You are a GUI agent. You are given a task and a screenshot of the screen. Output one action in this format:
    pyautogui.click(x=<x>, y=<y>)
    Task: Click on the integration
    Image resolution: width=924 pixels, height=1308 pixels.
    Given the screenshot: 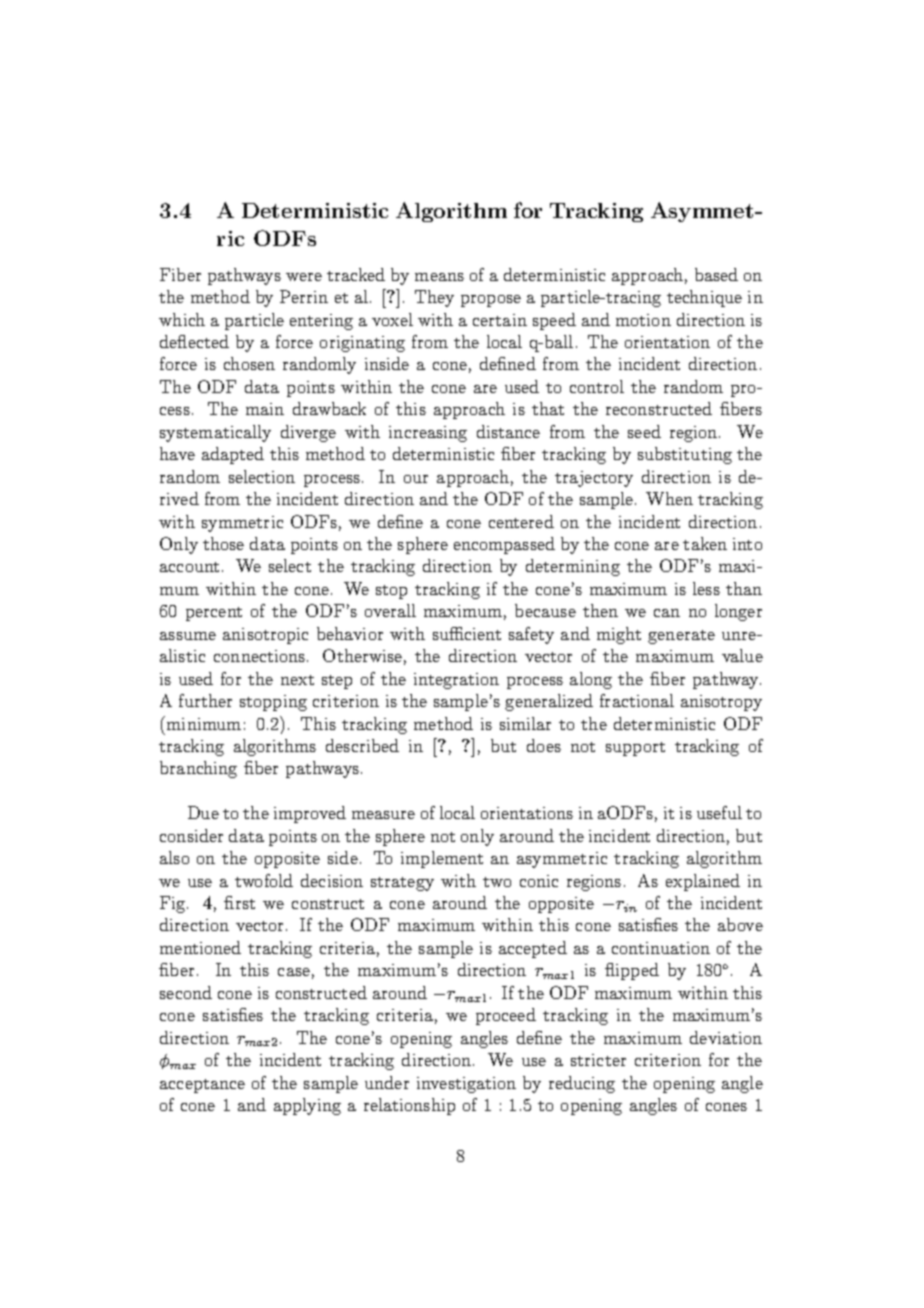 What is the action you would take?
    pyautogui.click(x=456, y=681)
